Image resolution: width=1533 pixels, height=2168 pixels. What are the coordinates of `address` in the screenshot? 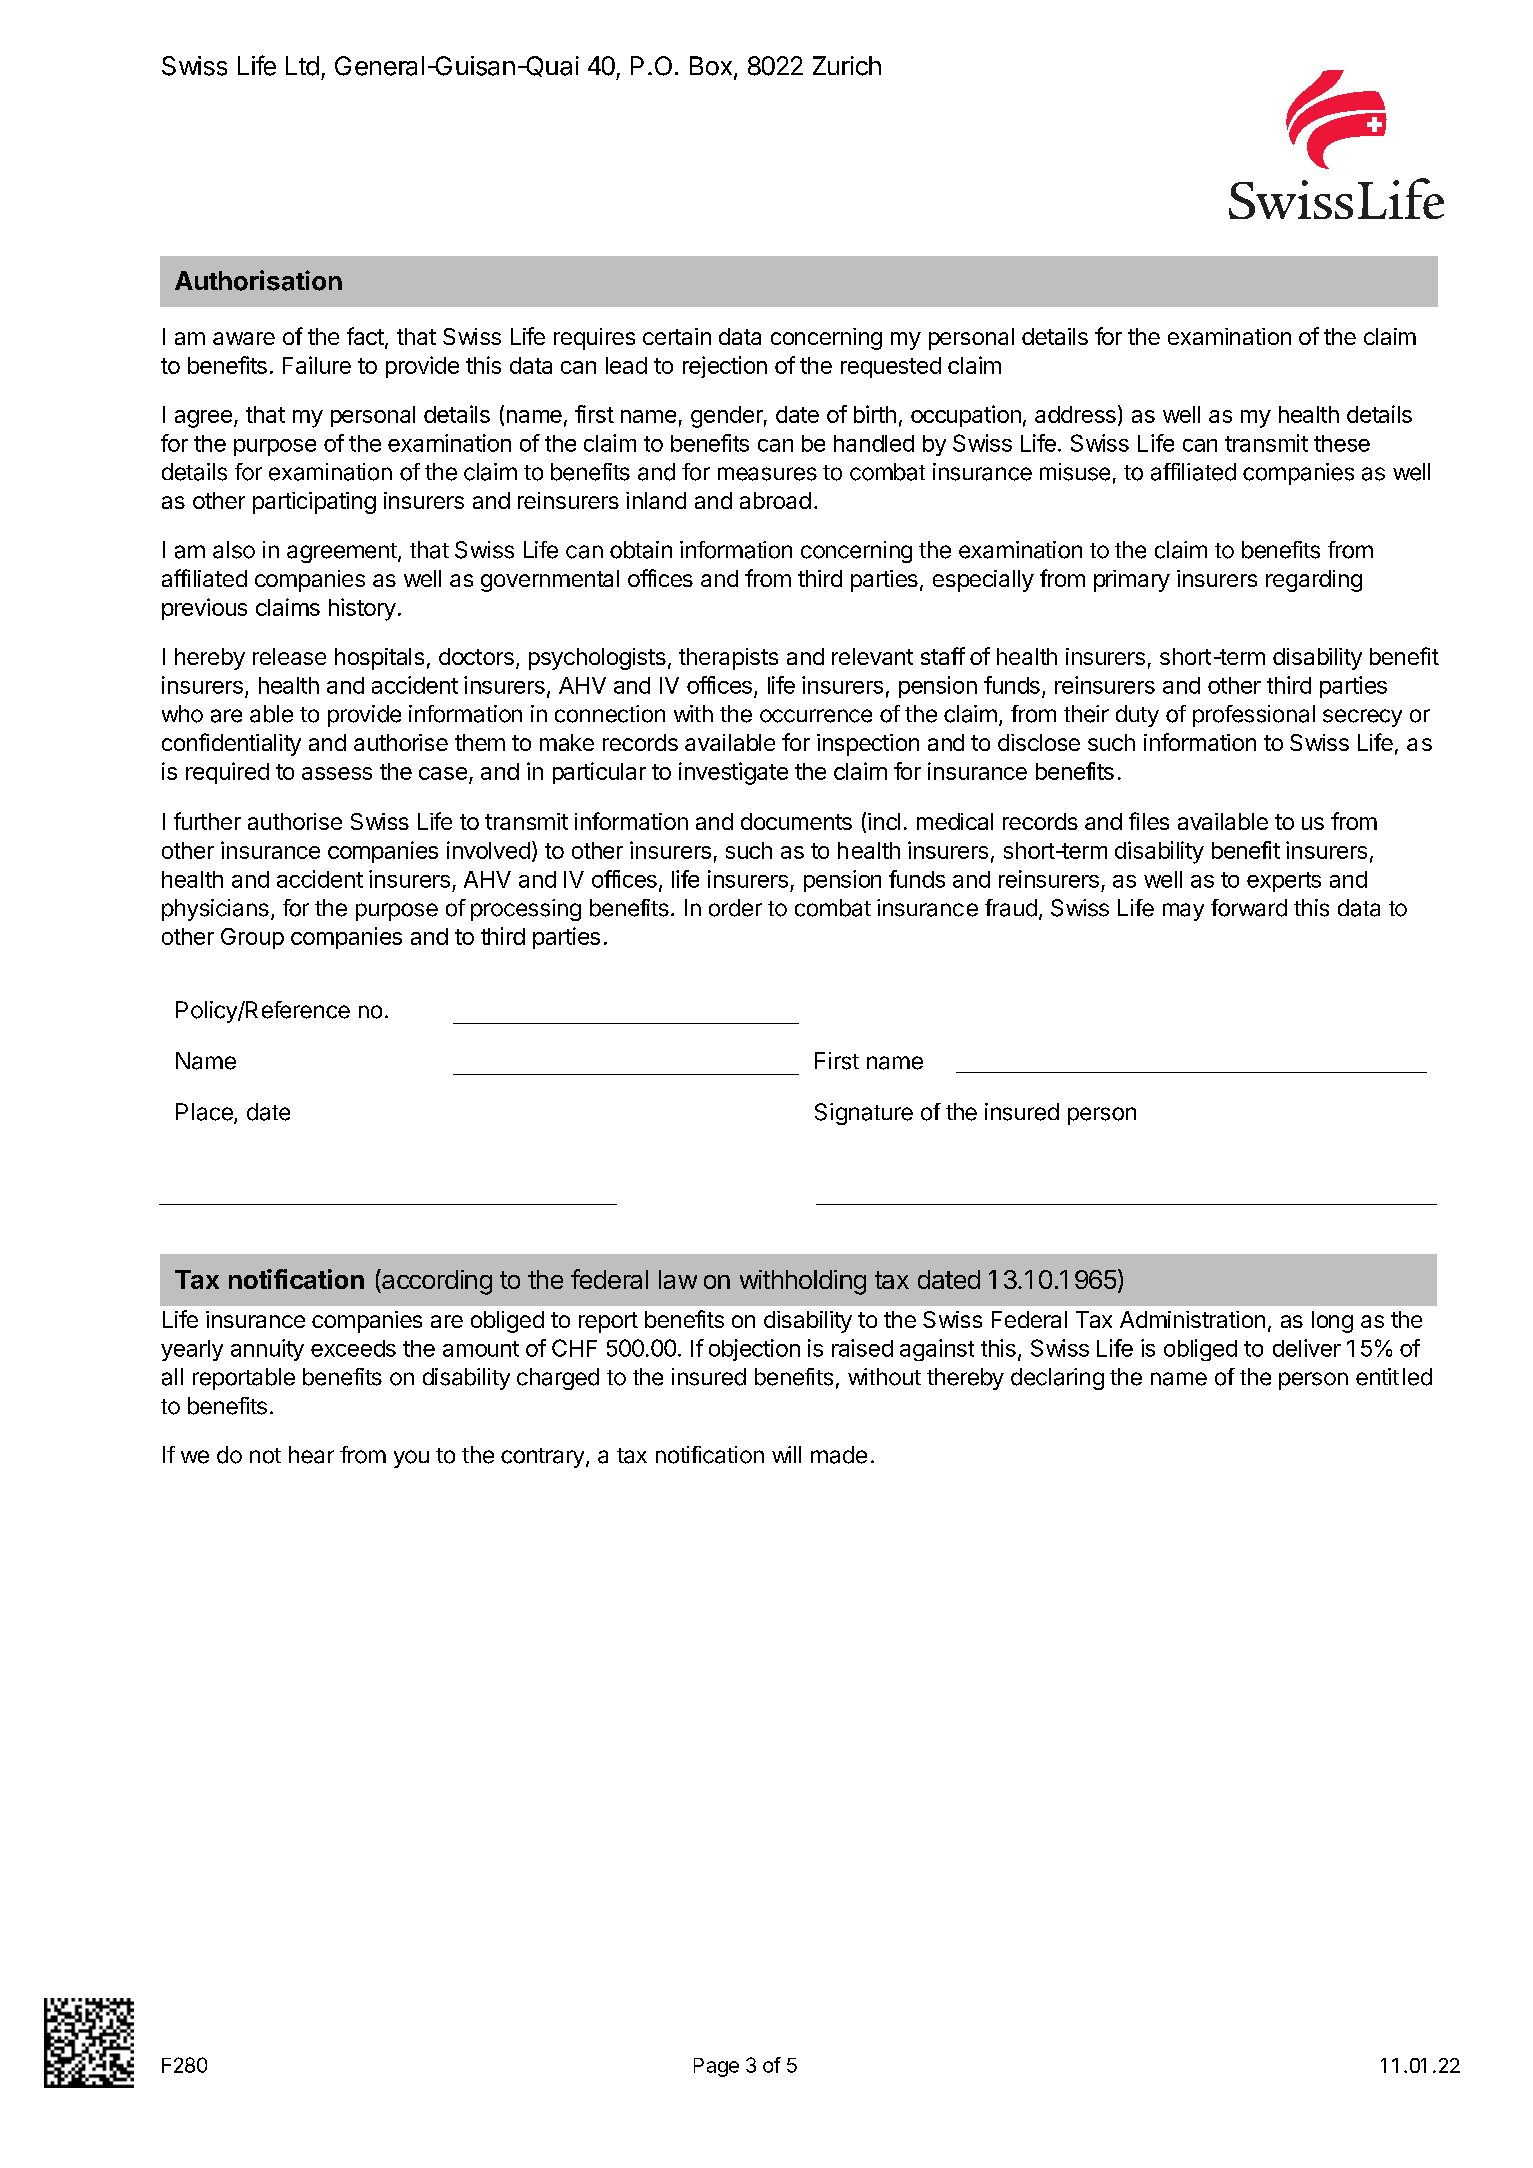 It's located at (1075, 414).
